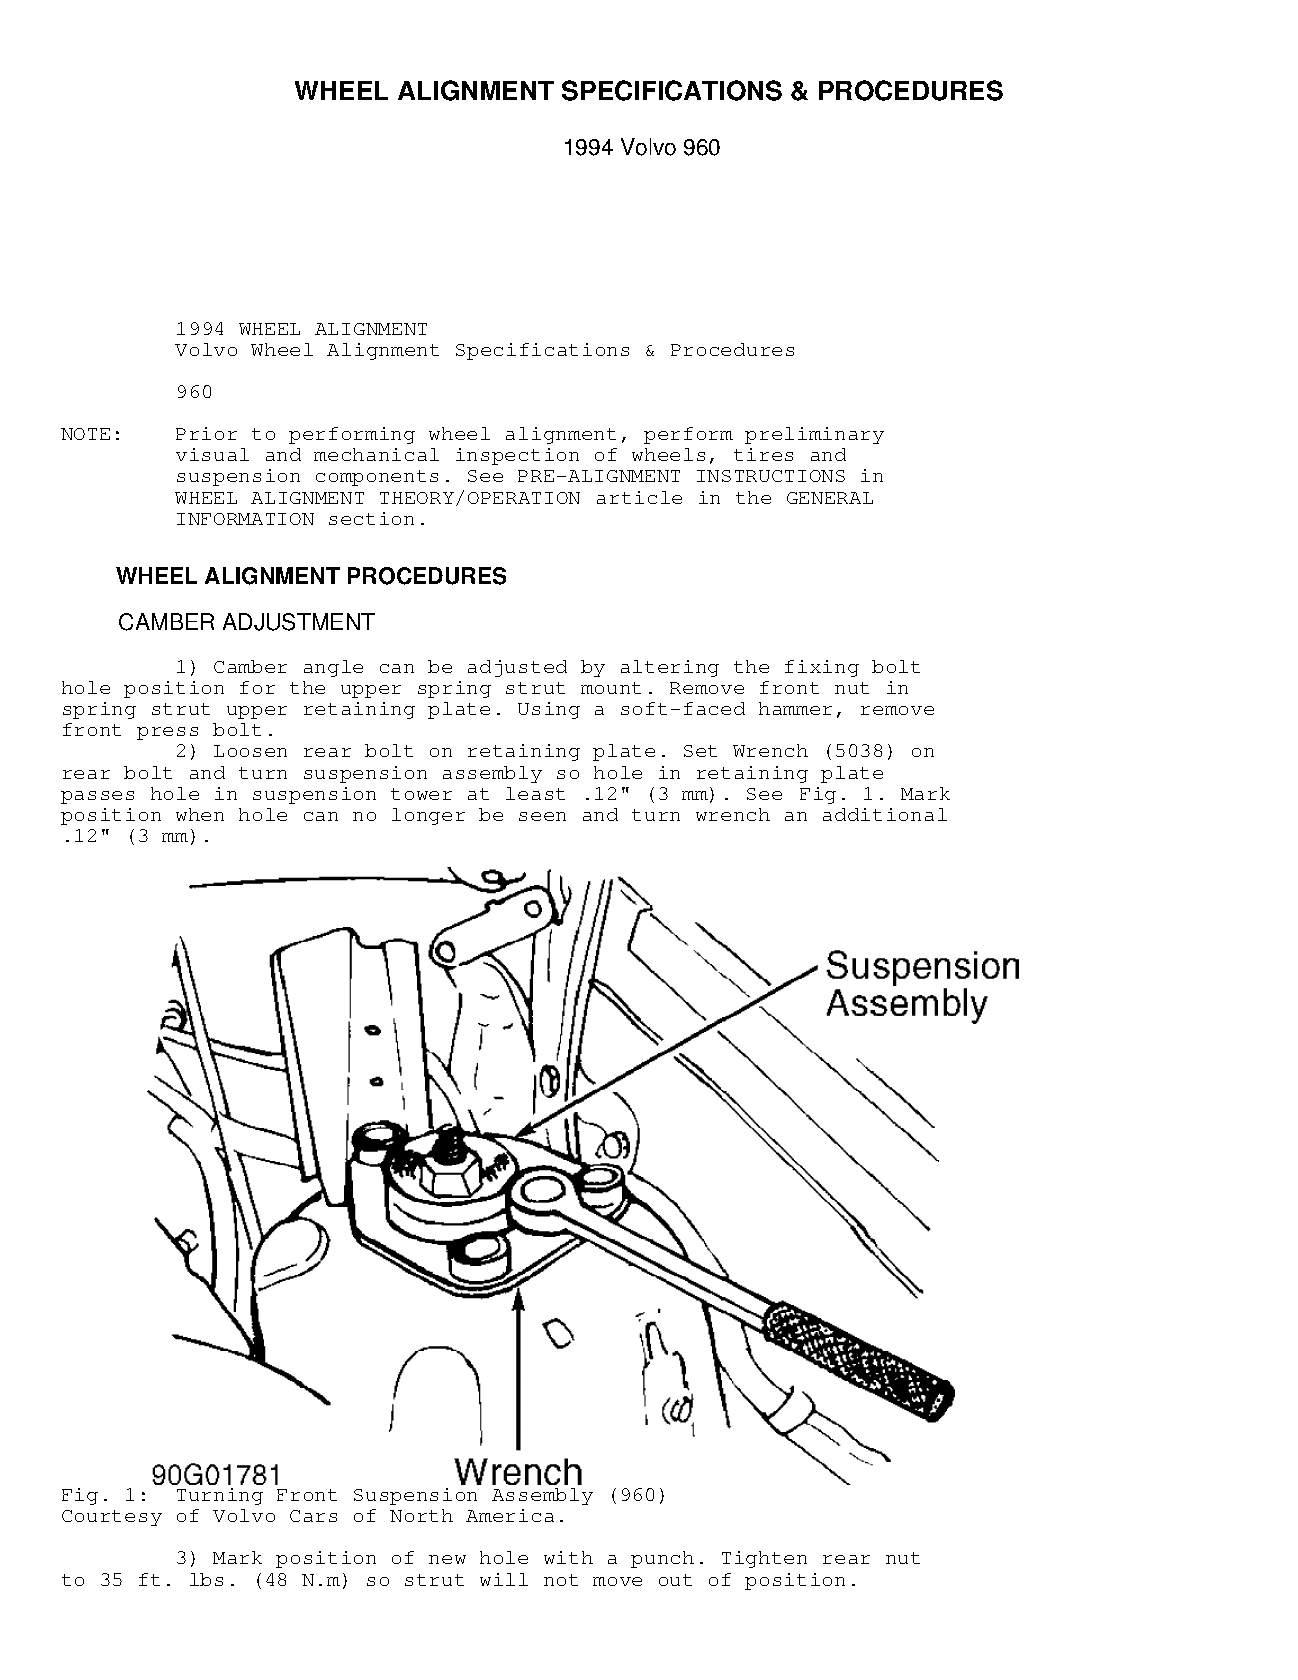 Image resolution: width=1298 pixels, height=1680 pixels. I want to click on longer, so click(428, 816).
